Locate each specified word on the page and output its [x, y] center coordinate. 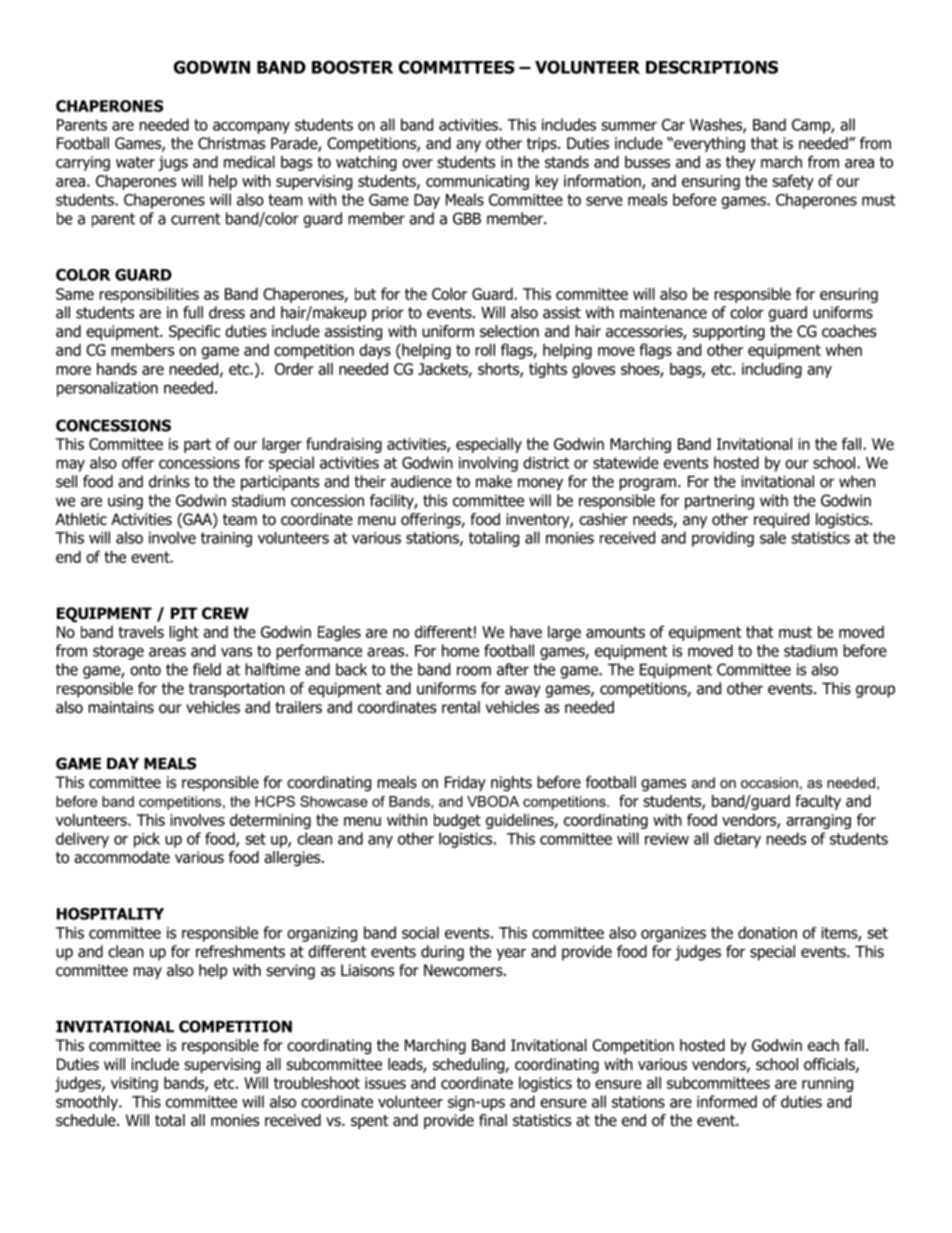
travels [141, 632]
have [526, 632]
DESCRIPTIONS [712, 67]
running [827, 1084]
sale [773, 537]
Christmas [231, 143]
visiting [134, 1084]
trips [543, 144]
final [493, 1120]
